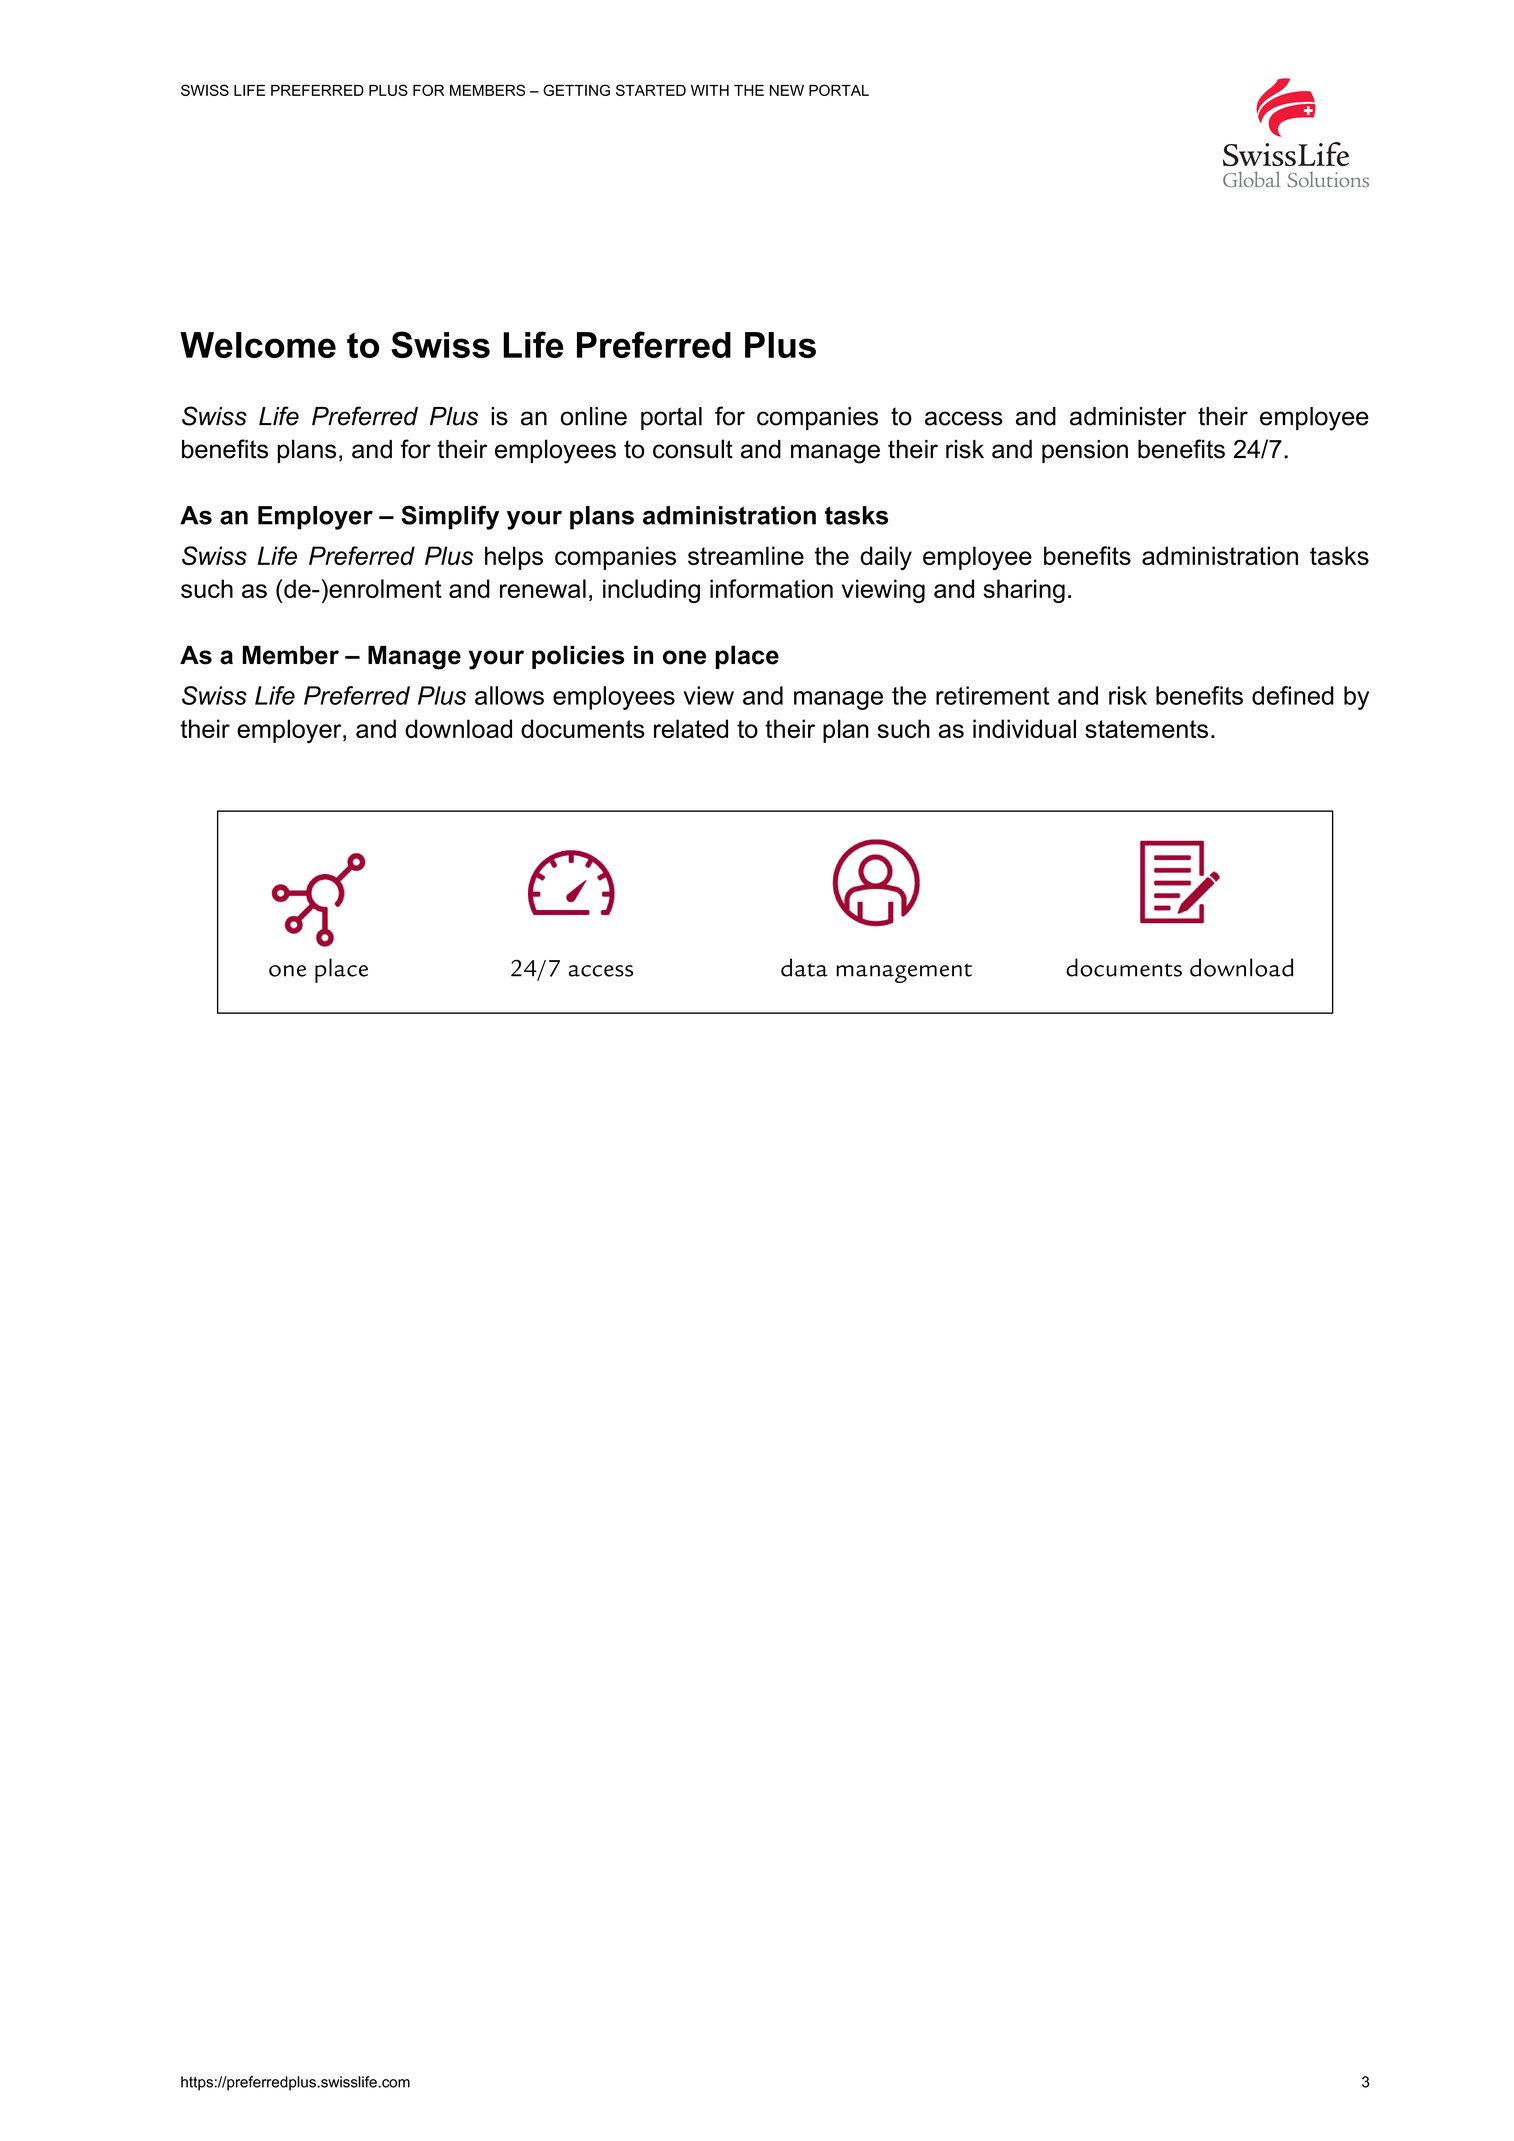  What do you see at coordinates (693, 449) in the screenshot?
I see `consult` at bounding box center [693, 449].
